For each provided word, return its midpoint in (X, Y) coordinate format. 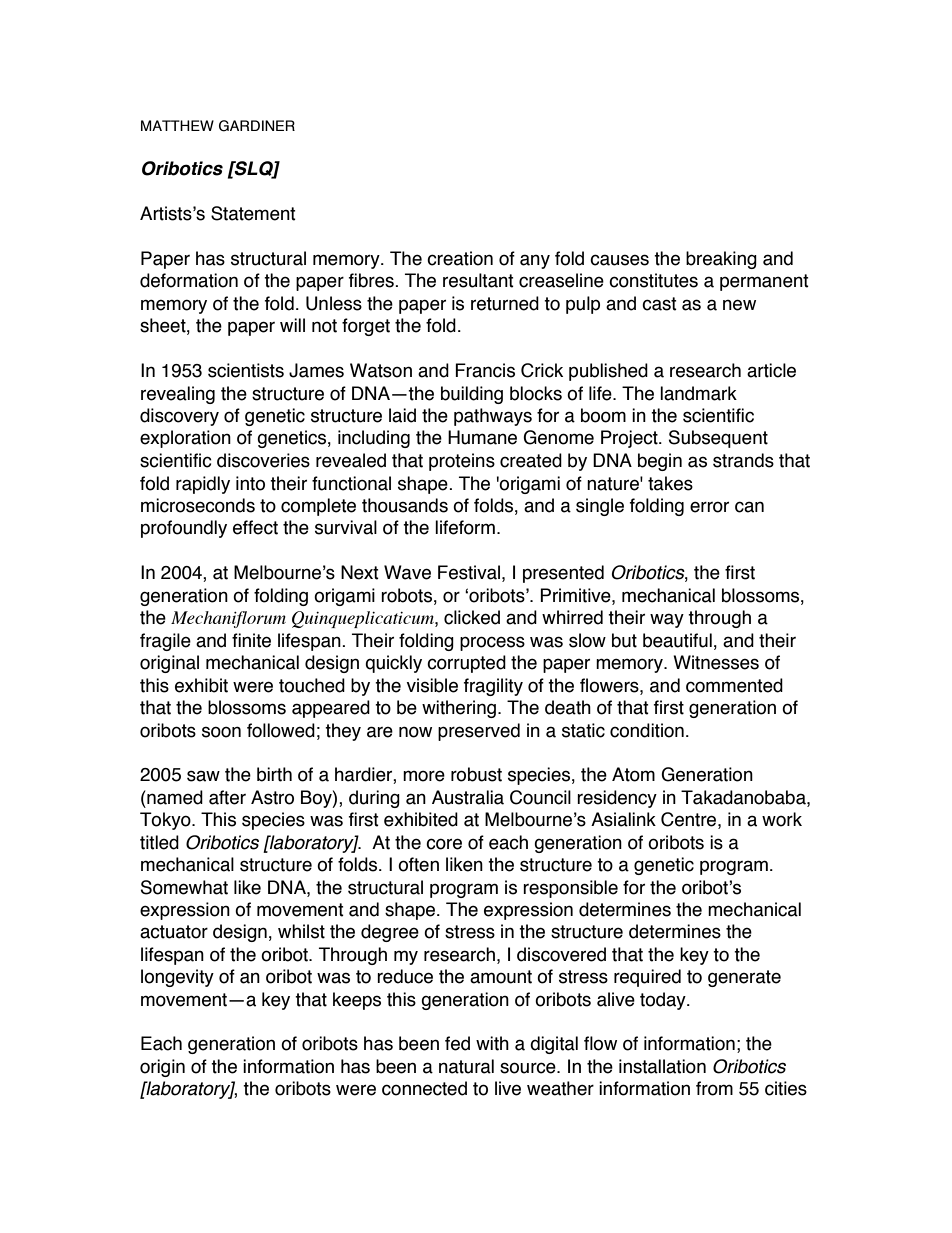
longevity (177, 978)
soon (221, 732)
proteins (462, 462)
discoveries (263, 460)
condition (647, 730)
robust (476, 774)
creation (460, 258)
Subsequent (718, 439)
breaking (721, 260)
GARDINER (257, 126)
